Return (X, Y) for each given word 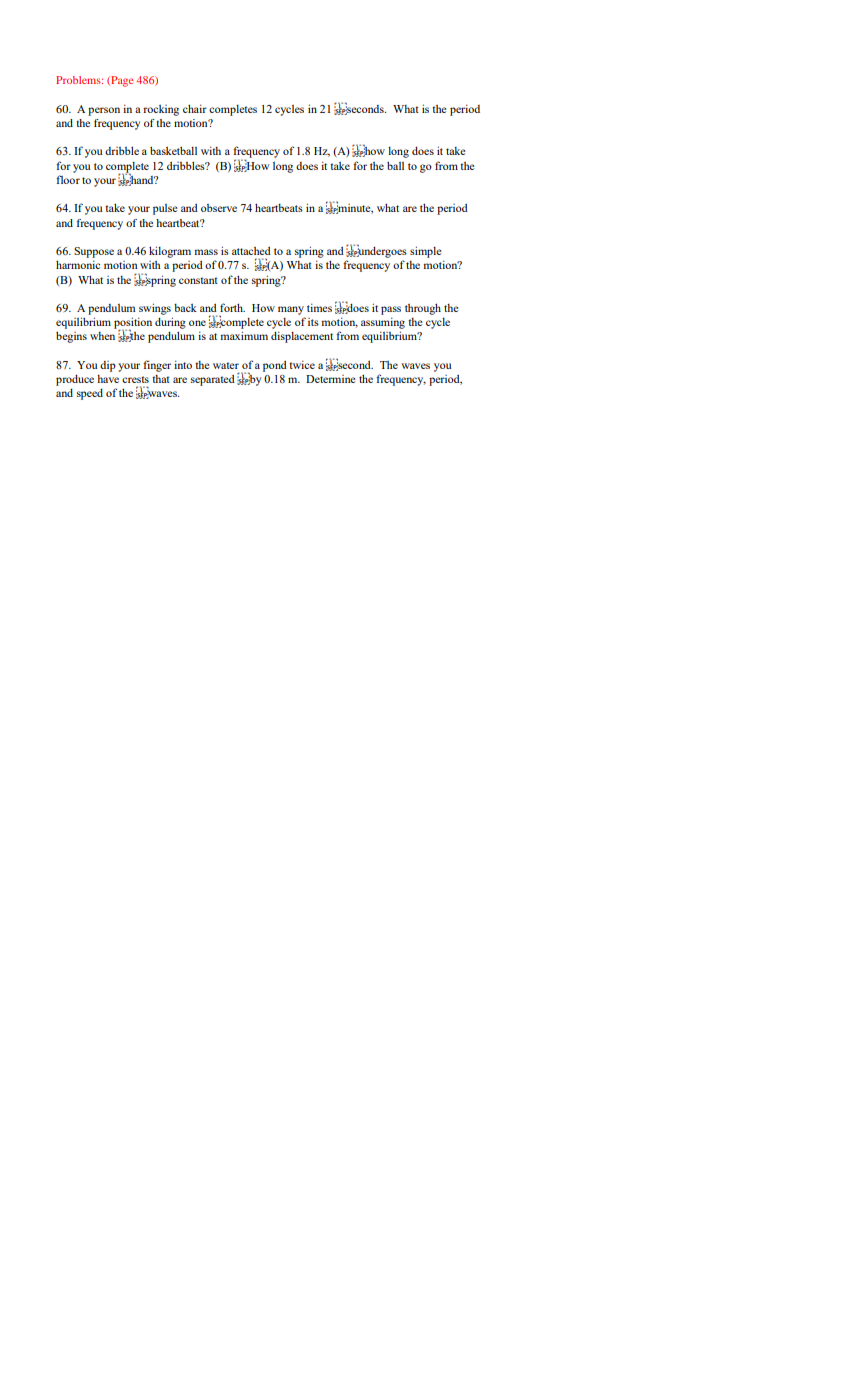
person (104, 111)
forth (232, 307)
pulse (165, 209)
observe (219, 208)
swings (155, 309)
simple (426, 252)
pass (391, 310)
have (108, 379)
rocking (161, 110)
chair (195, 108)
